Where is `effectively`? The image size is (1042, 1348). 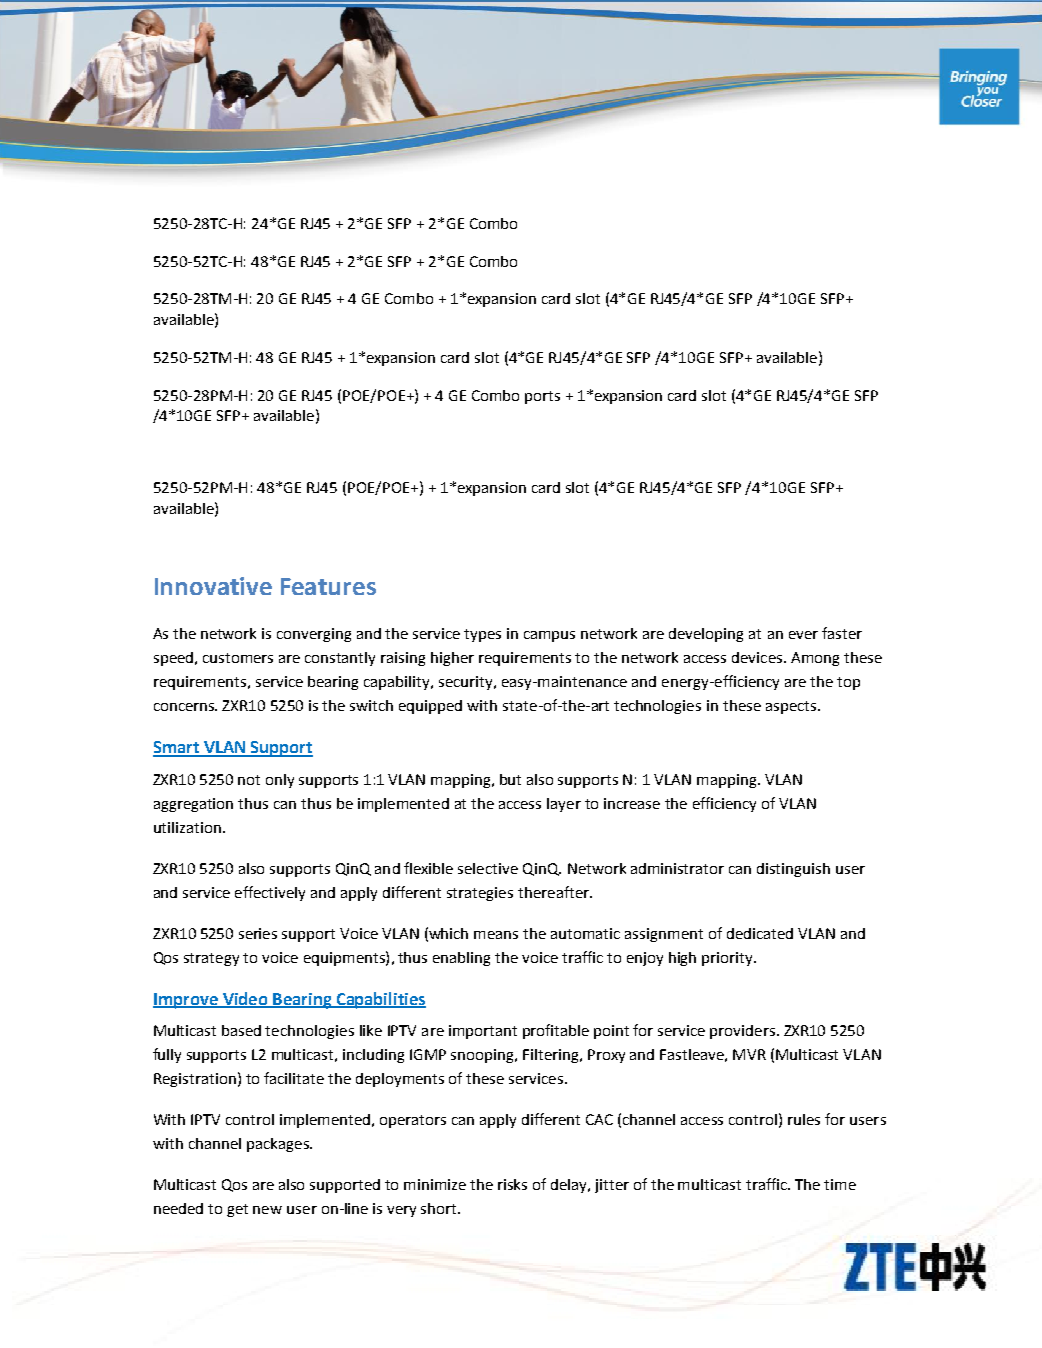 effectively is located at coordinates (270, 893).
